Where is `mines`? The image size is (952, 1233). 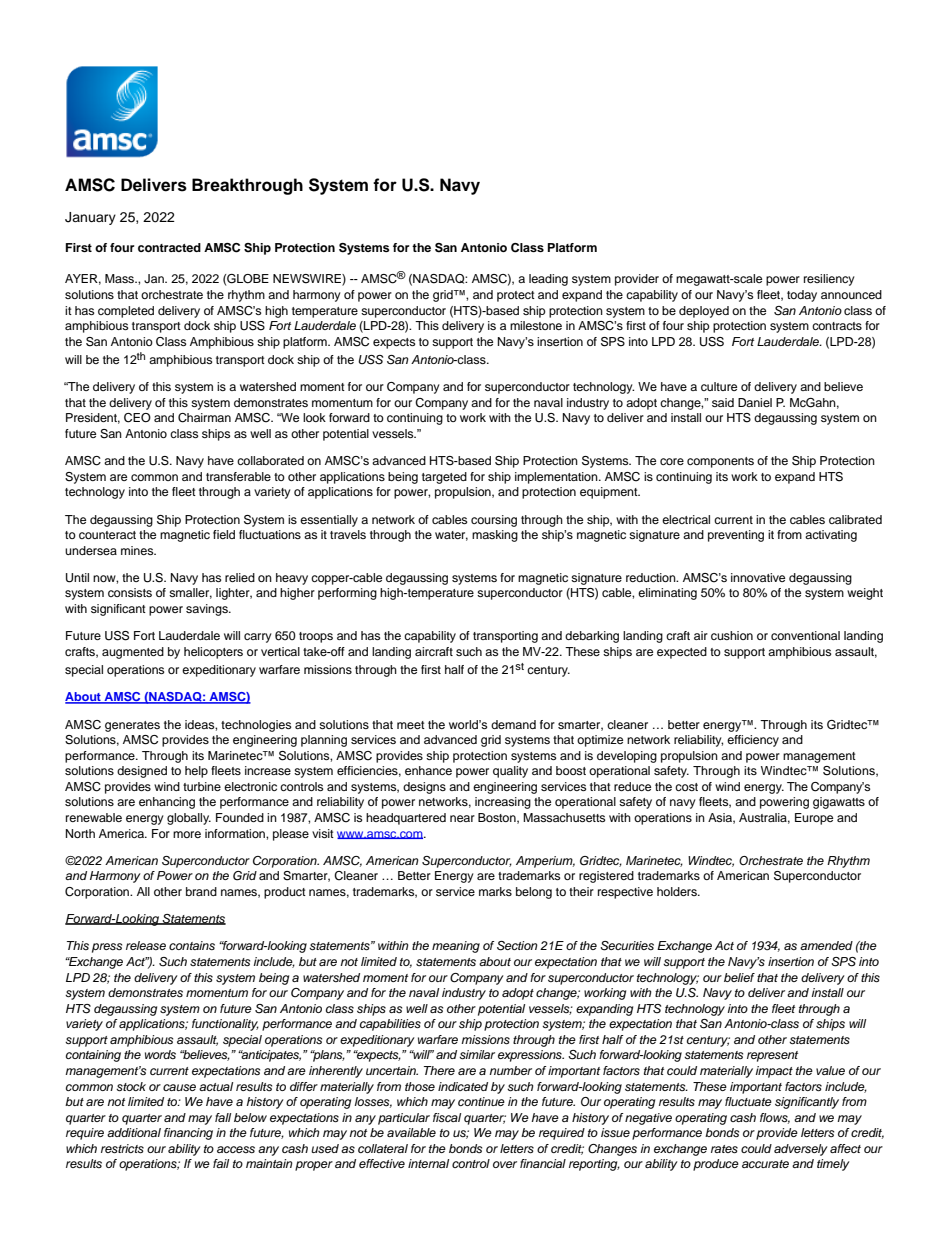 mines is located at coordinates (138, 550).
